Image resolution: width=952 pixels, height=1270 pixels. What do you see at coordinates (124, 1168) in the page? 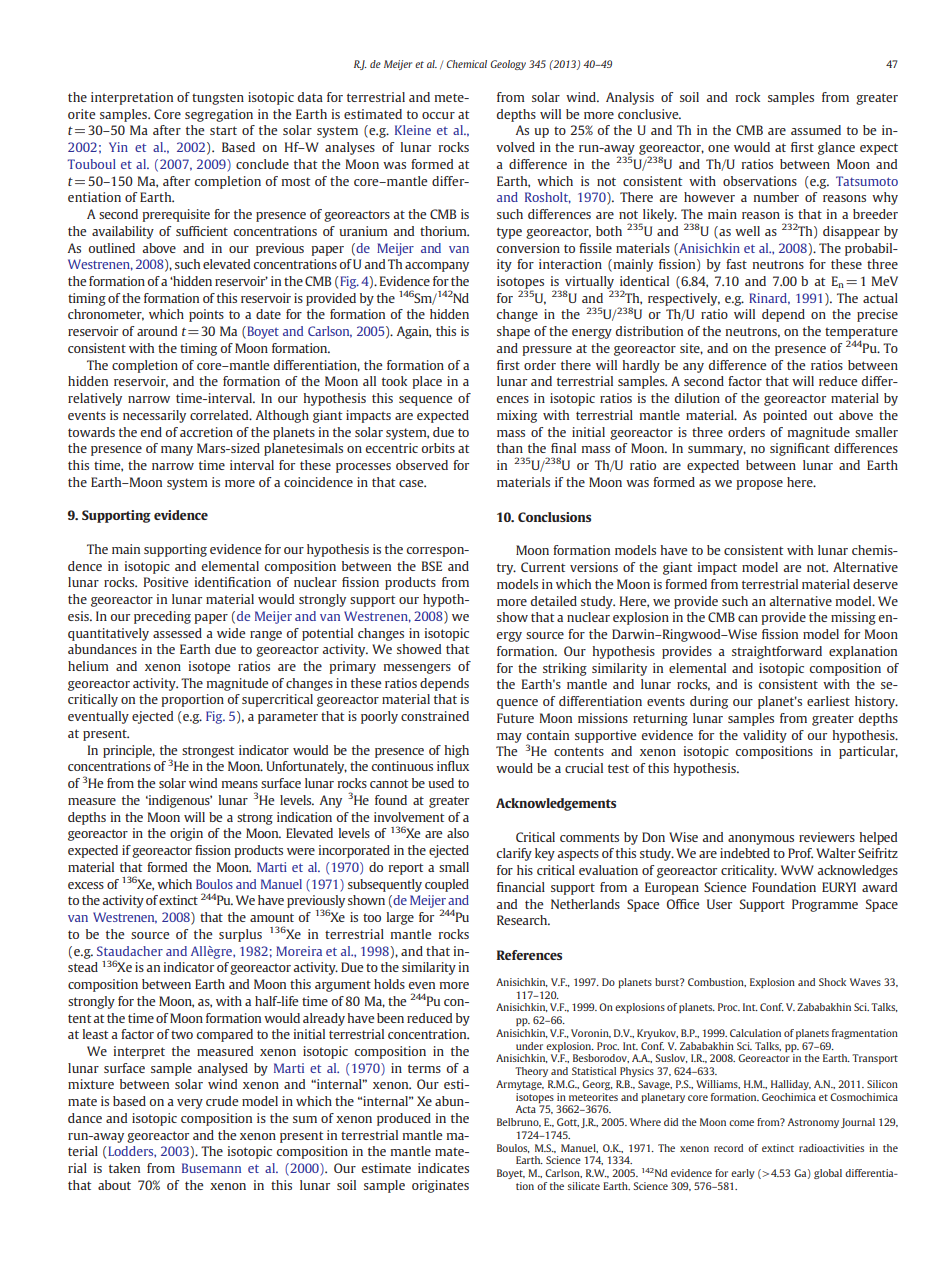
I see `taken` at bounding box center [124, 1168].
